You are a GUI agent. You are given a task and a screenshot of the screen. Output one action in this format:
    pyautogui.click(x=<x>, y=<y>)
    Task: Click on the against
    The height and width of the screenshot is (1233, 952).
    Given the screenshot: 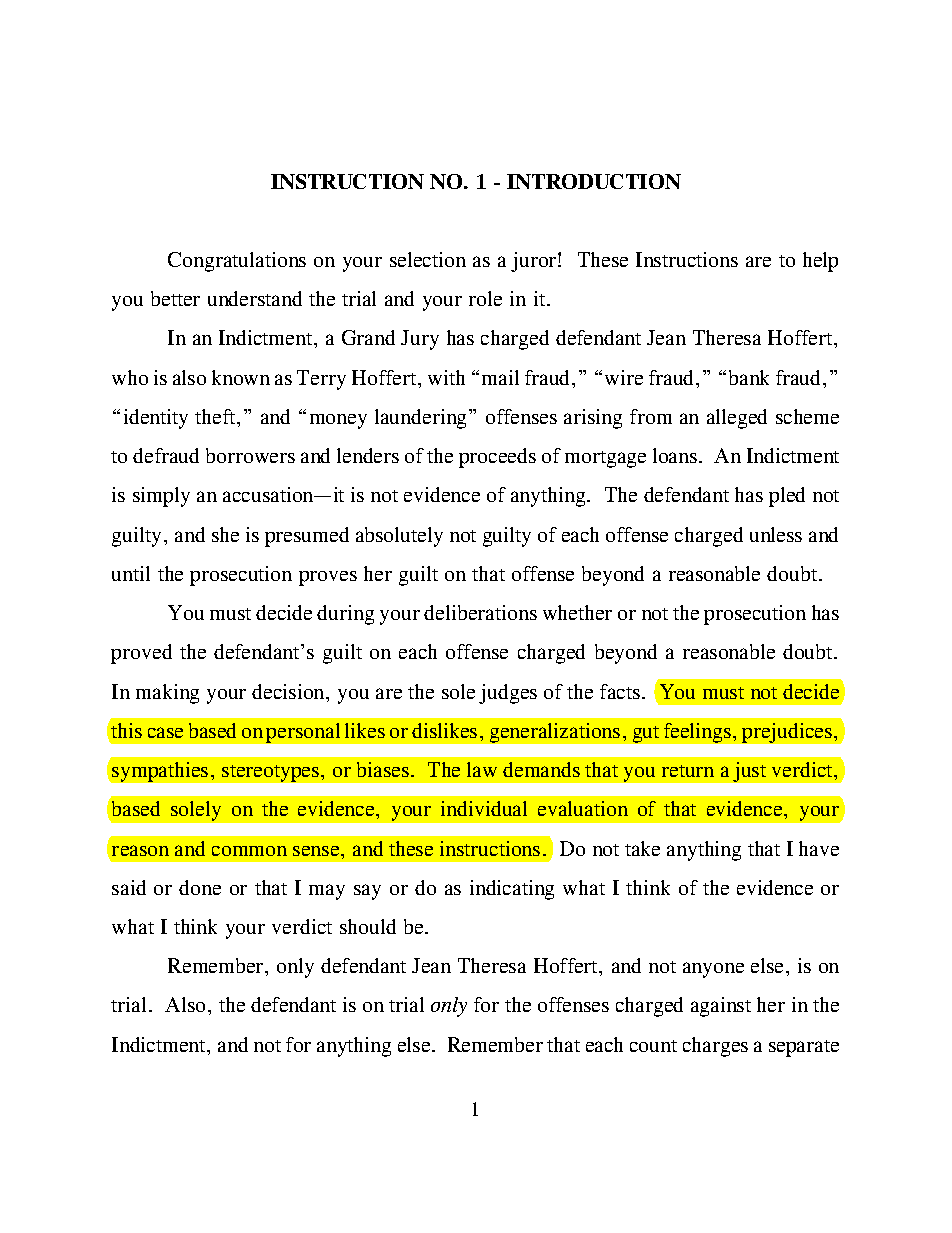 What is the action you would take?
    pyautogui.click(x=721, y=1007)
